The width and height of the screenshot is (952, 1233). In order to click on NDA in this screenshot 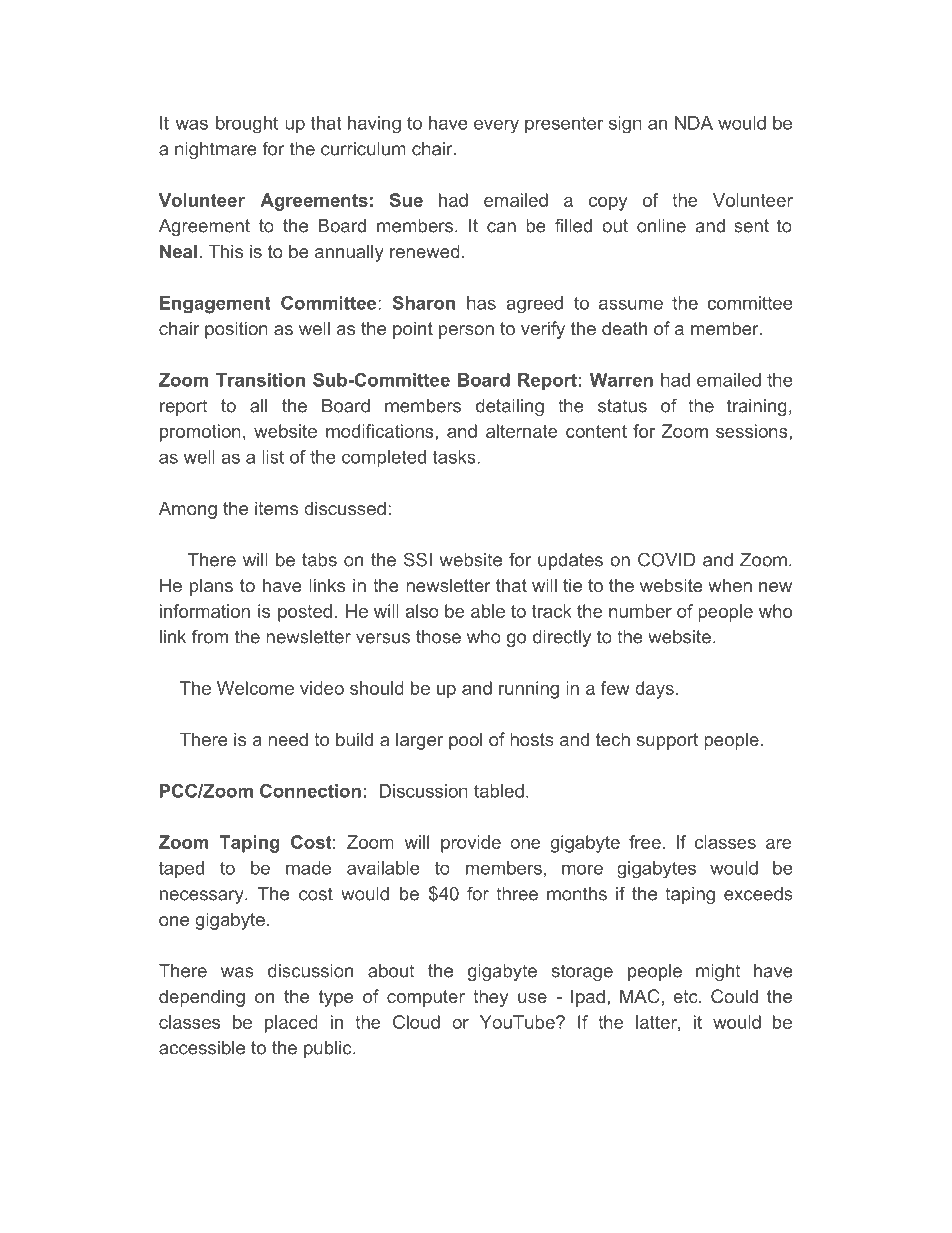, I will do `click(694, 123)`.
